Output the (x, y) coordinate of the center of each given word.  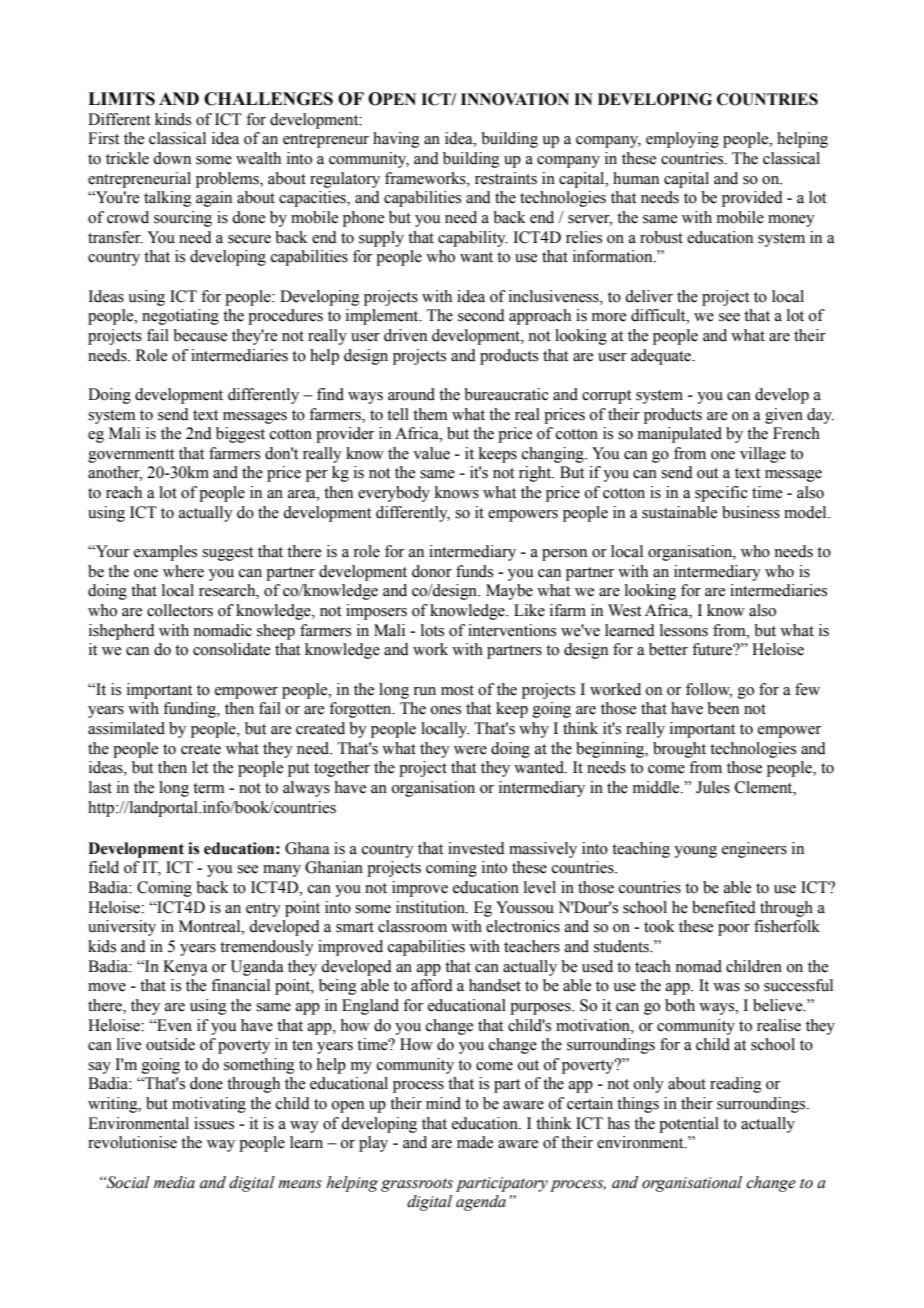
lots (432, 630)
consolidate (231, 649)
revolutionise (132, 1142)
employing (682, 140)
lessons (684, 630)
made (475, 1142)
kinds (173, 119)
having (396, 140)
